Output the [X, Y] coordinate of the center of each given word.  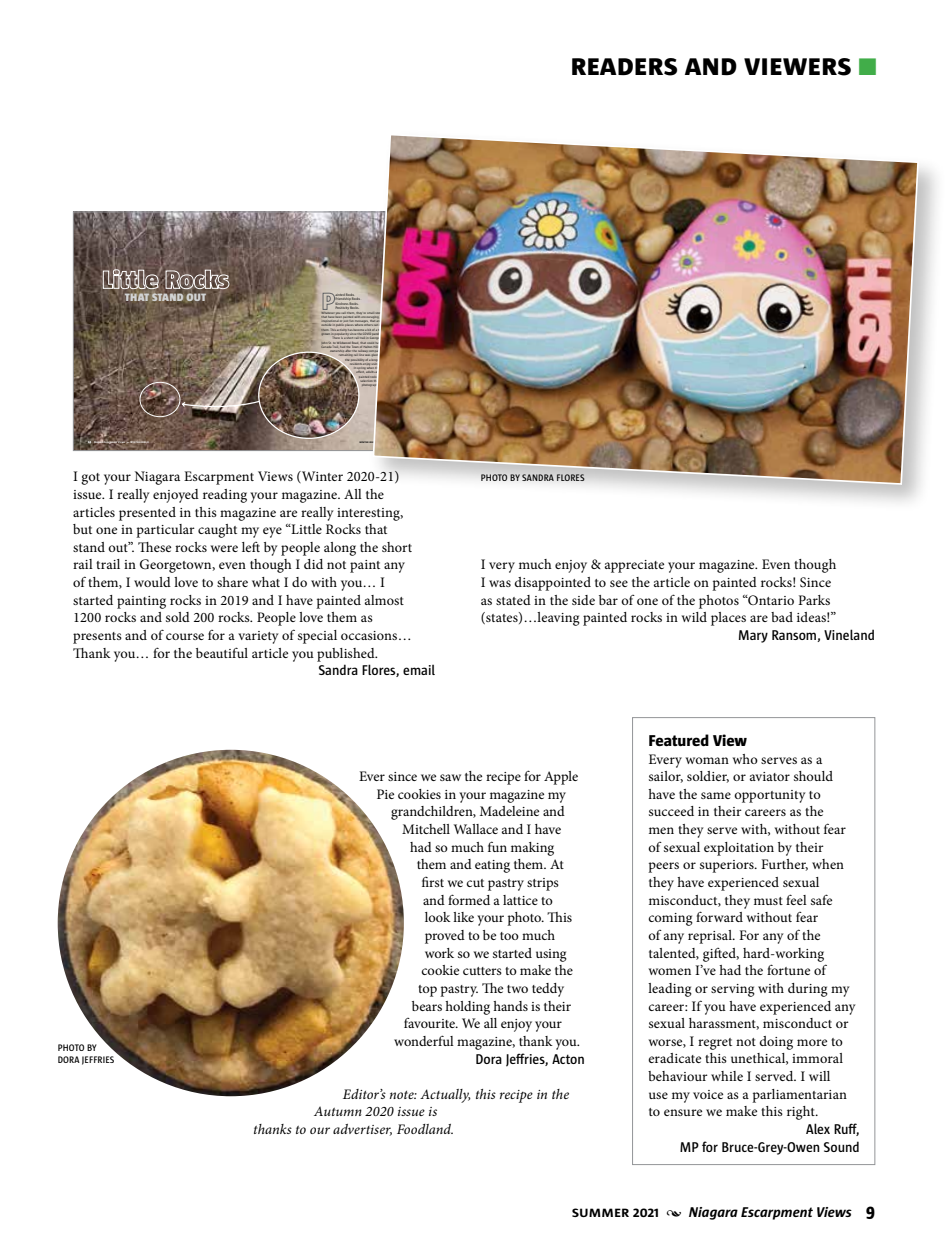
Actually [445, 1096]
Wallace [476, 829]
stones [381, 312]
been [338, 315]
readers [624, 67]
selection [367, 381]
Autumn [338, 1111]
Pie [385, 794]
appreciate [634, 566]
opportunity [770, 796]
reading [225, 496]
